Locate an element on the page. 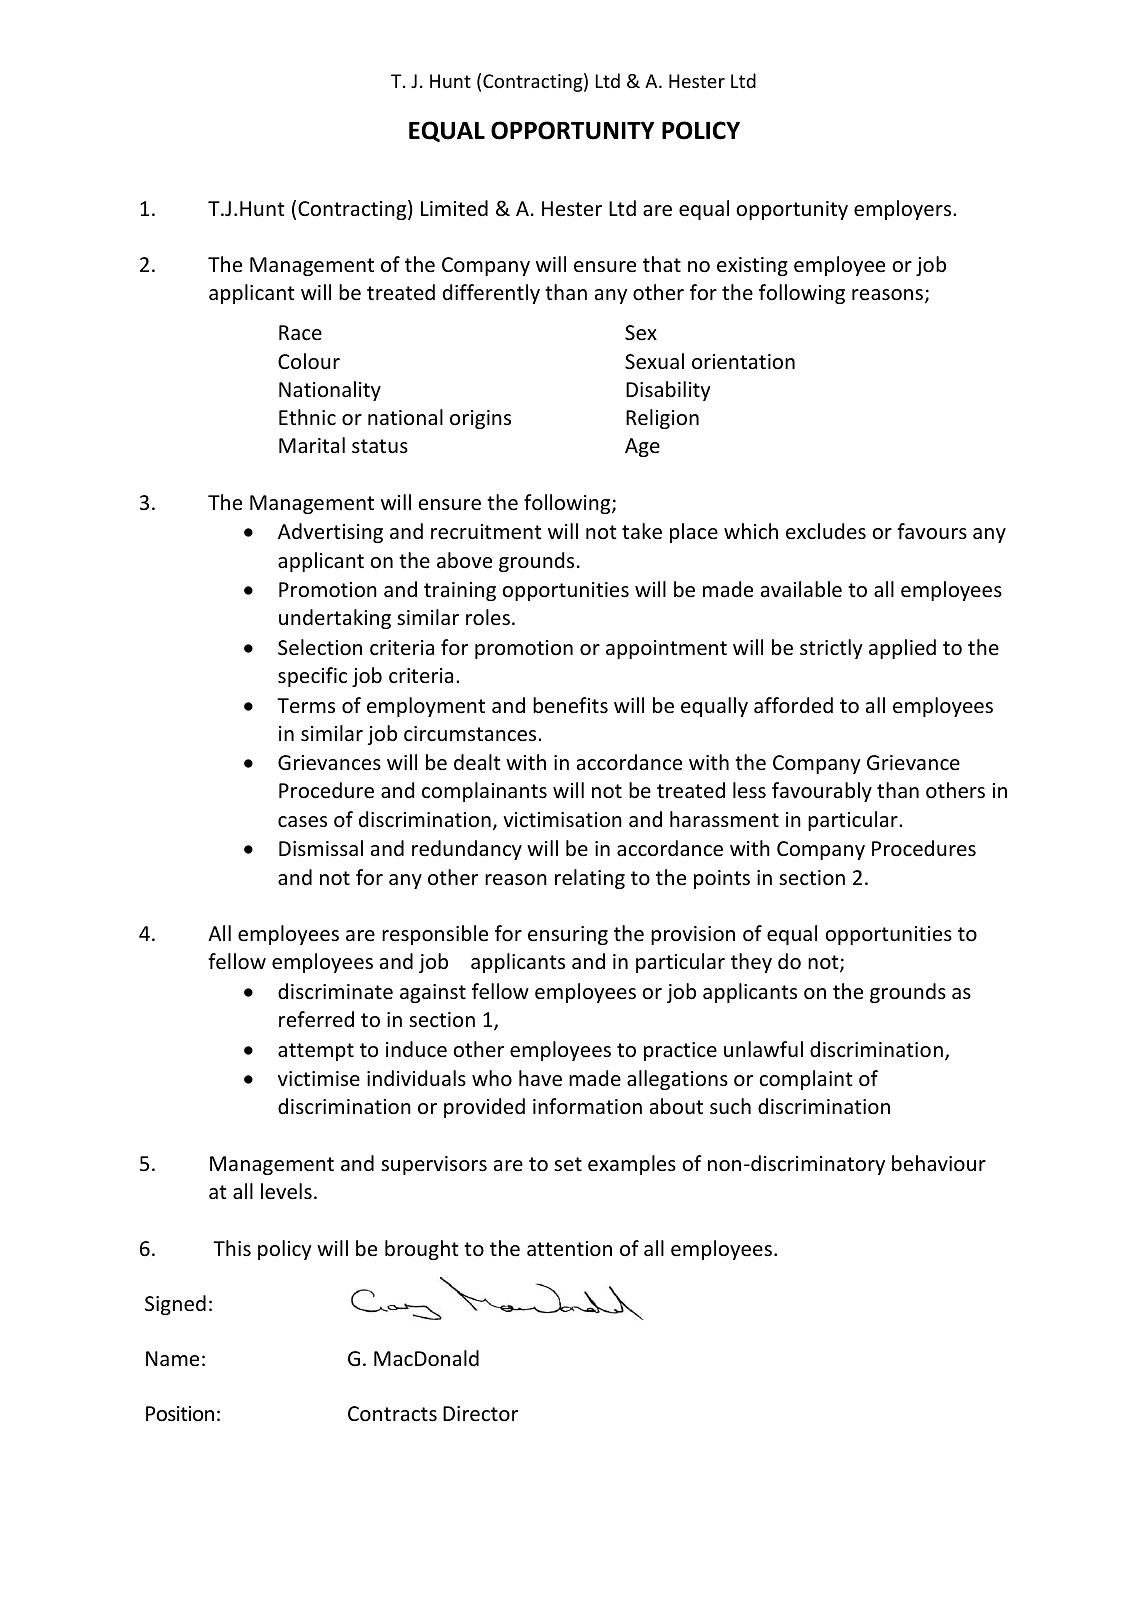 The width and height of the page is (1148, 1624). Name is located at coordinates (172, 1358).
